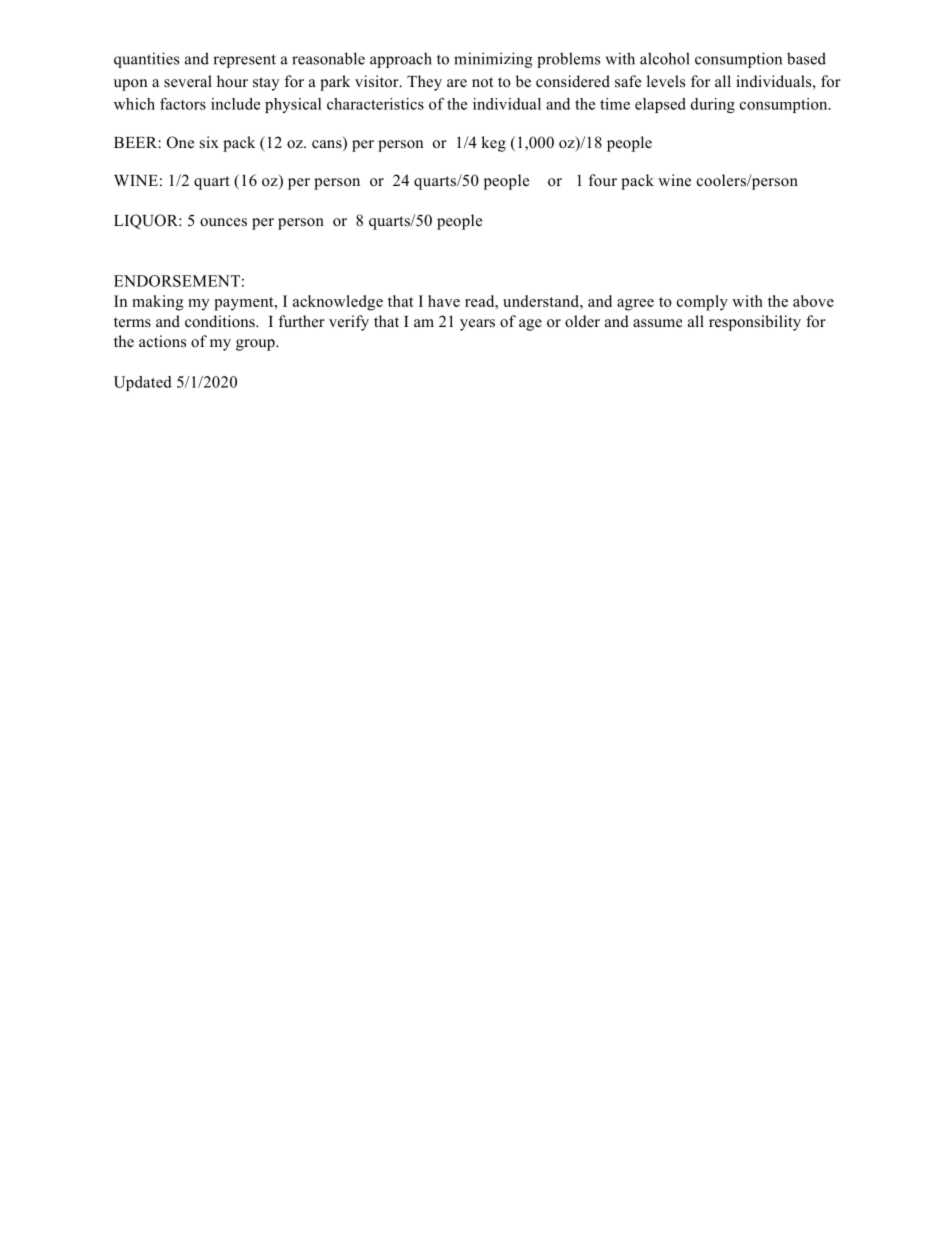 This document has height=1233, width=952. Describe the element at coordinates (177, 281) in the document. I see `ENDORSEMENT` at that location.
